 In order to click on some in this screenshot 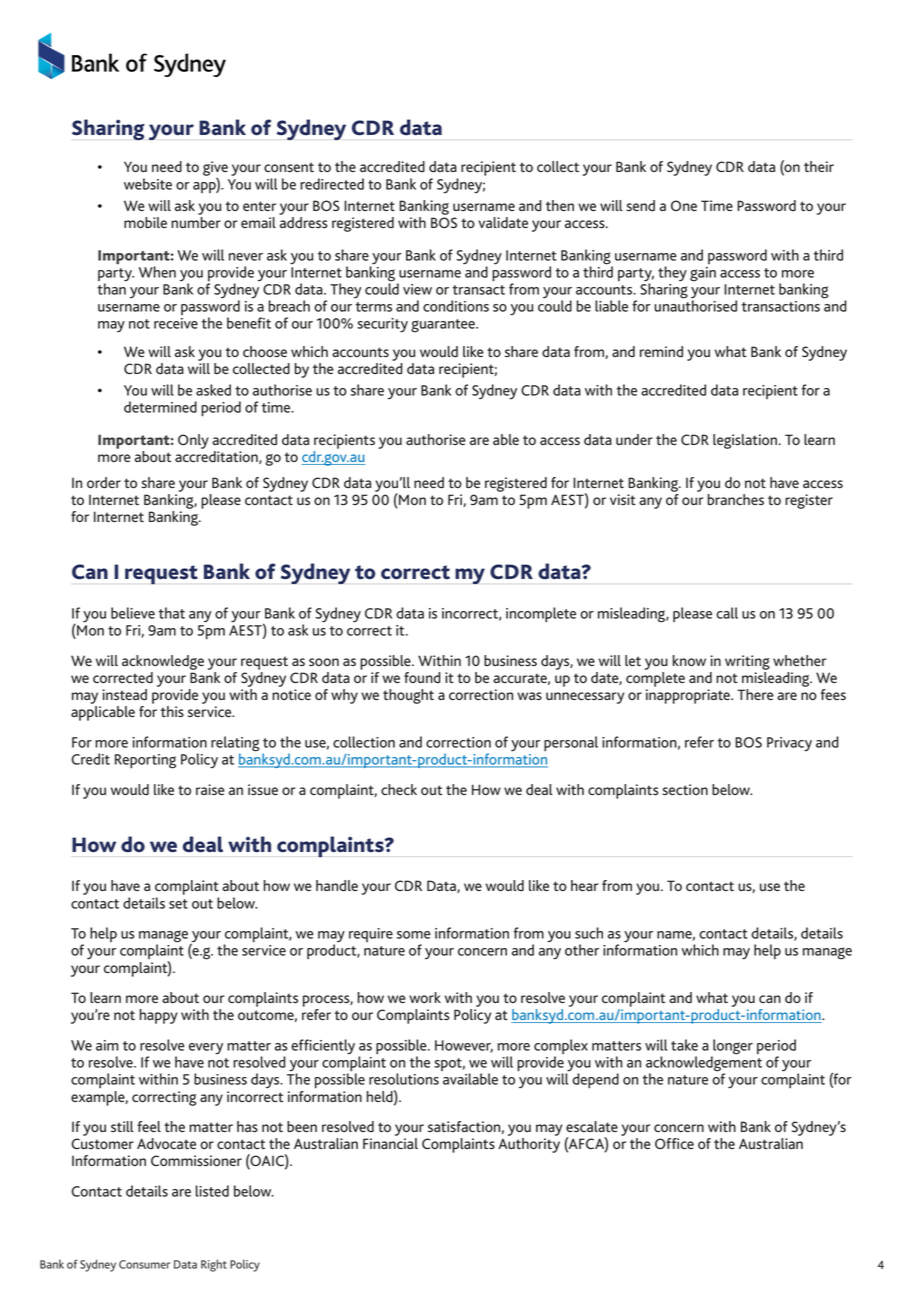, I will do `click(414, 935)`.
